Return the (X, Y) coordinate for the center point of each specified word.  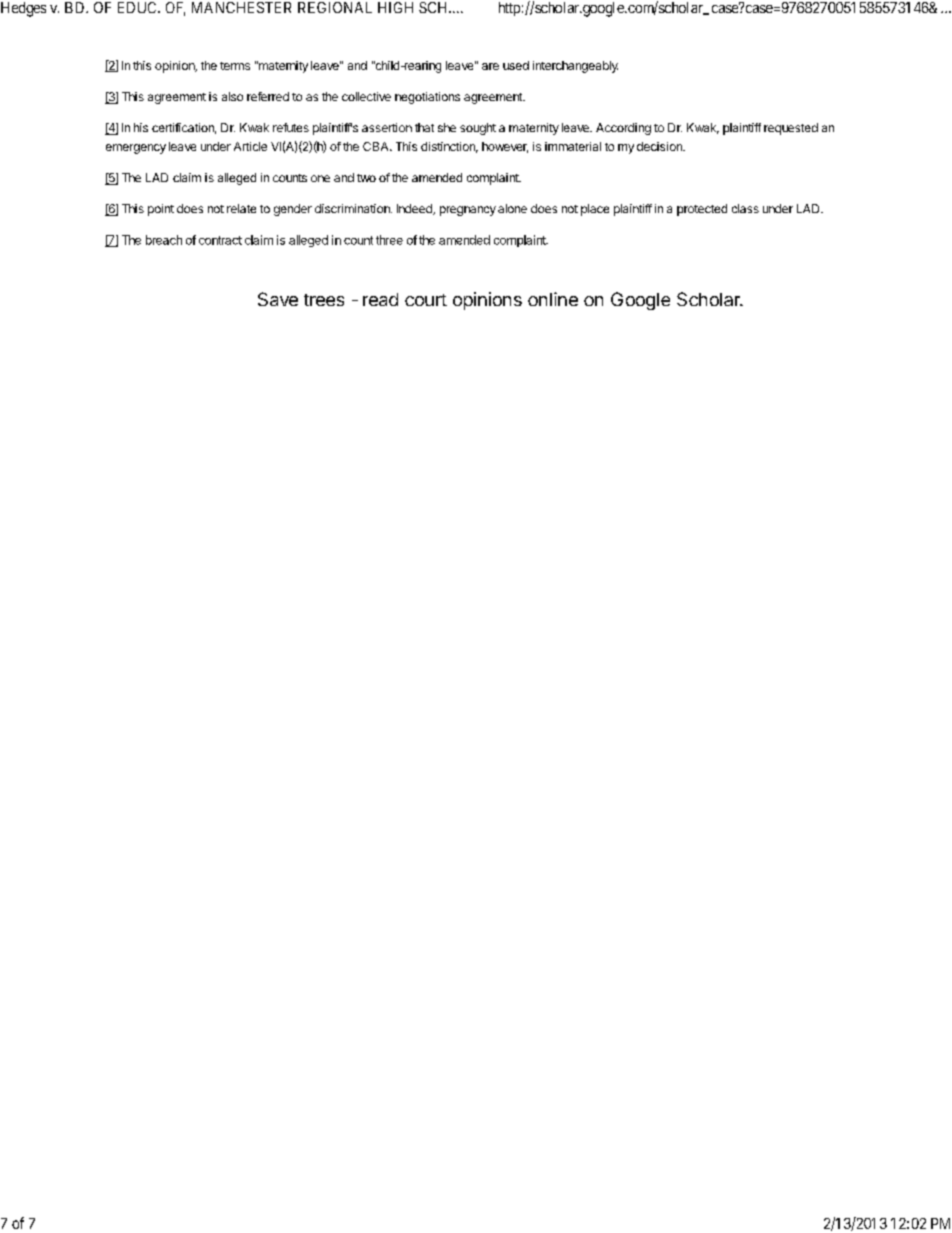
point (161, 210)
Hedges (23, 9)
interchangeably (575, 67)
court (426, 300)
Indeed (415, 209)
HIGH (395, 7)
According (623, 129)
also (232, 96)
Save (278, 299)
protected (702, 210)
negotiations (427, 98)
